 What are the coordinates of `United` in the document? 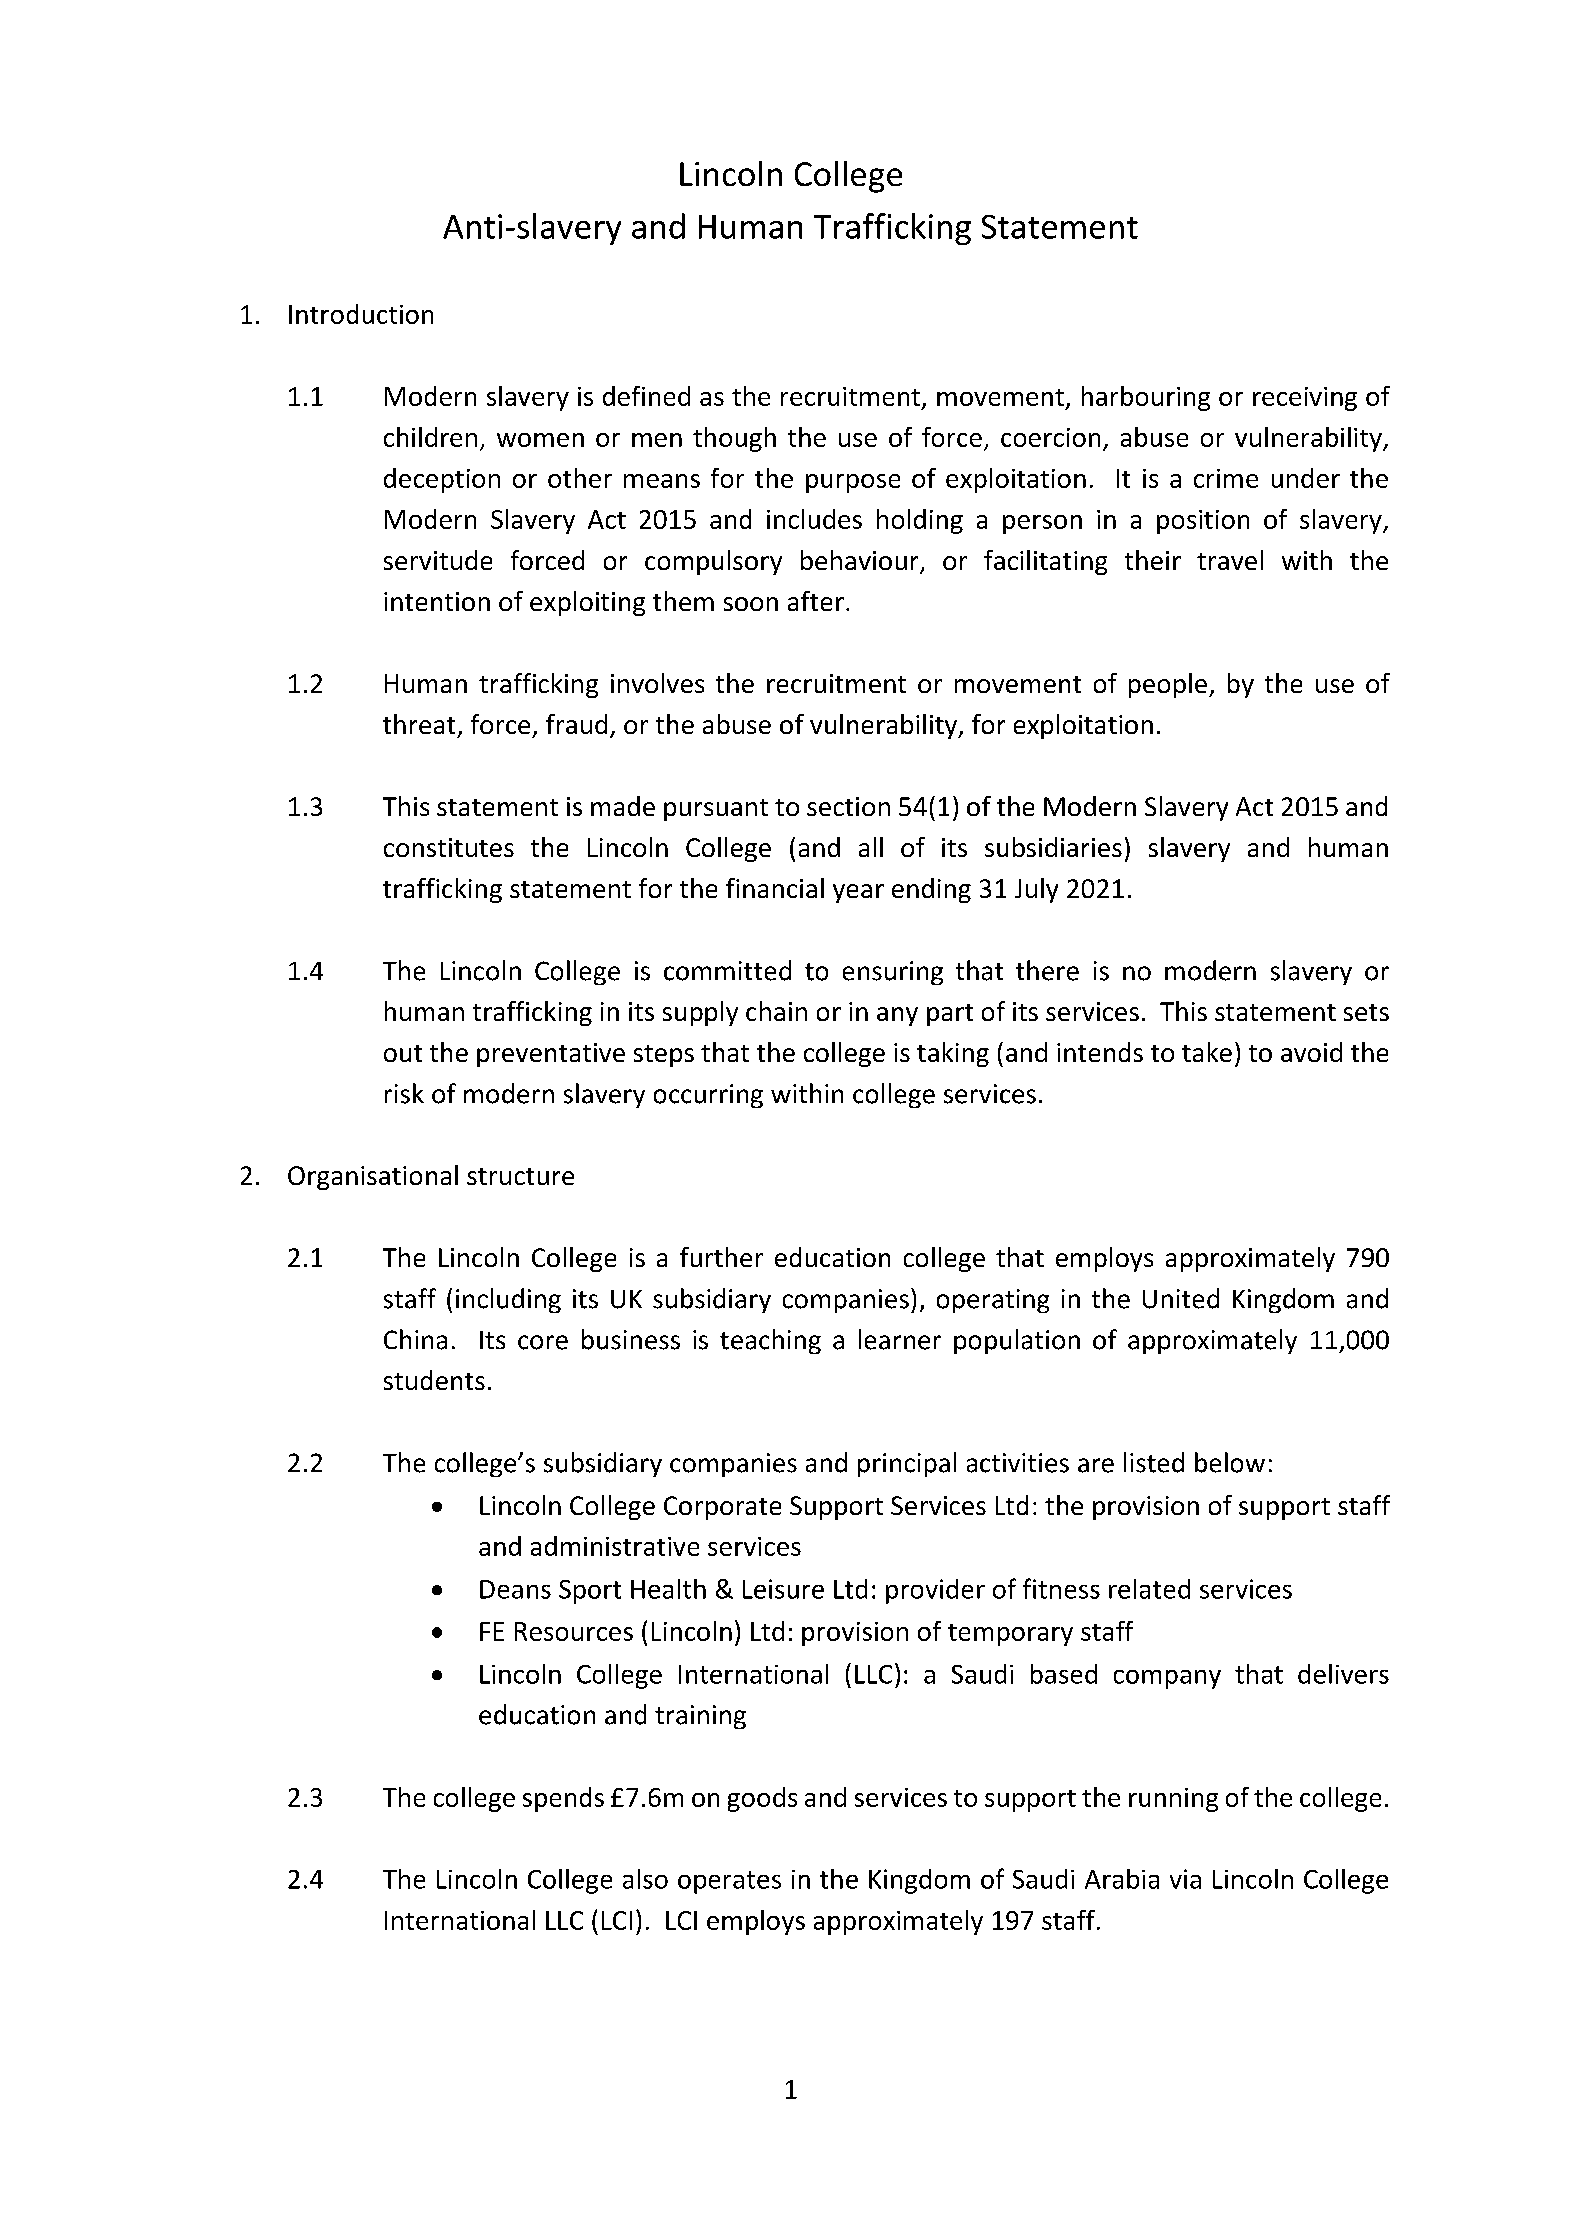 It's located at (1181, 1298).
